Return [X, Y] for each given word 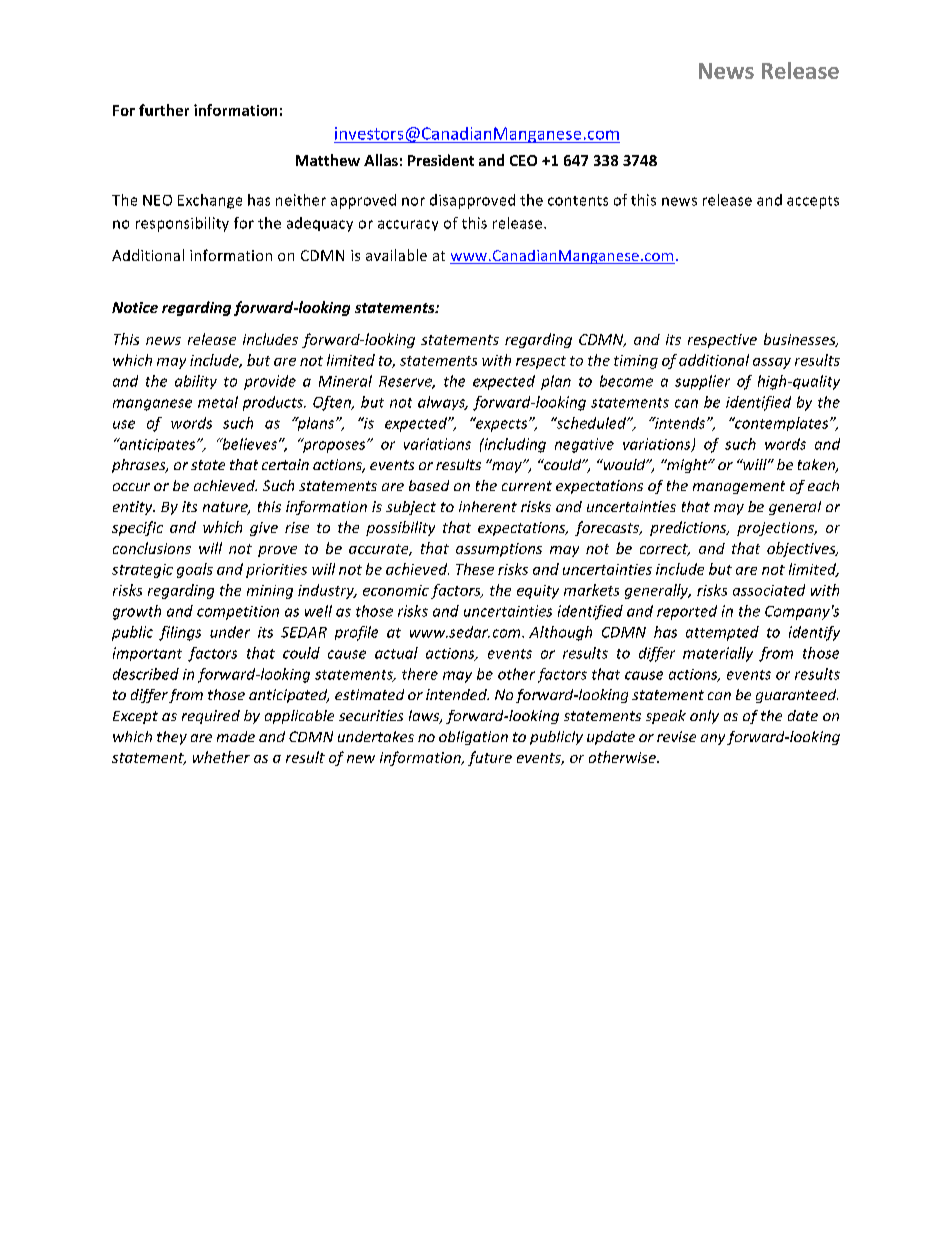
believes [248, 444]
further [164, 110]
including [514, 445]
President [441, 160]
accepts [813, 202]
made [236, 736]
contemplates [782, 424]
